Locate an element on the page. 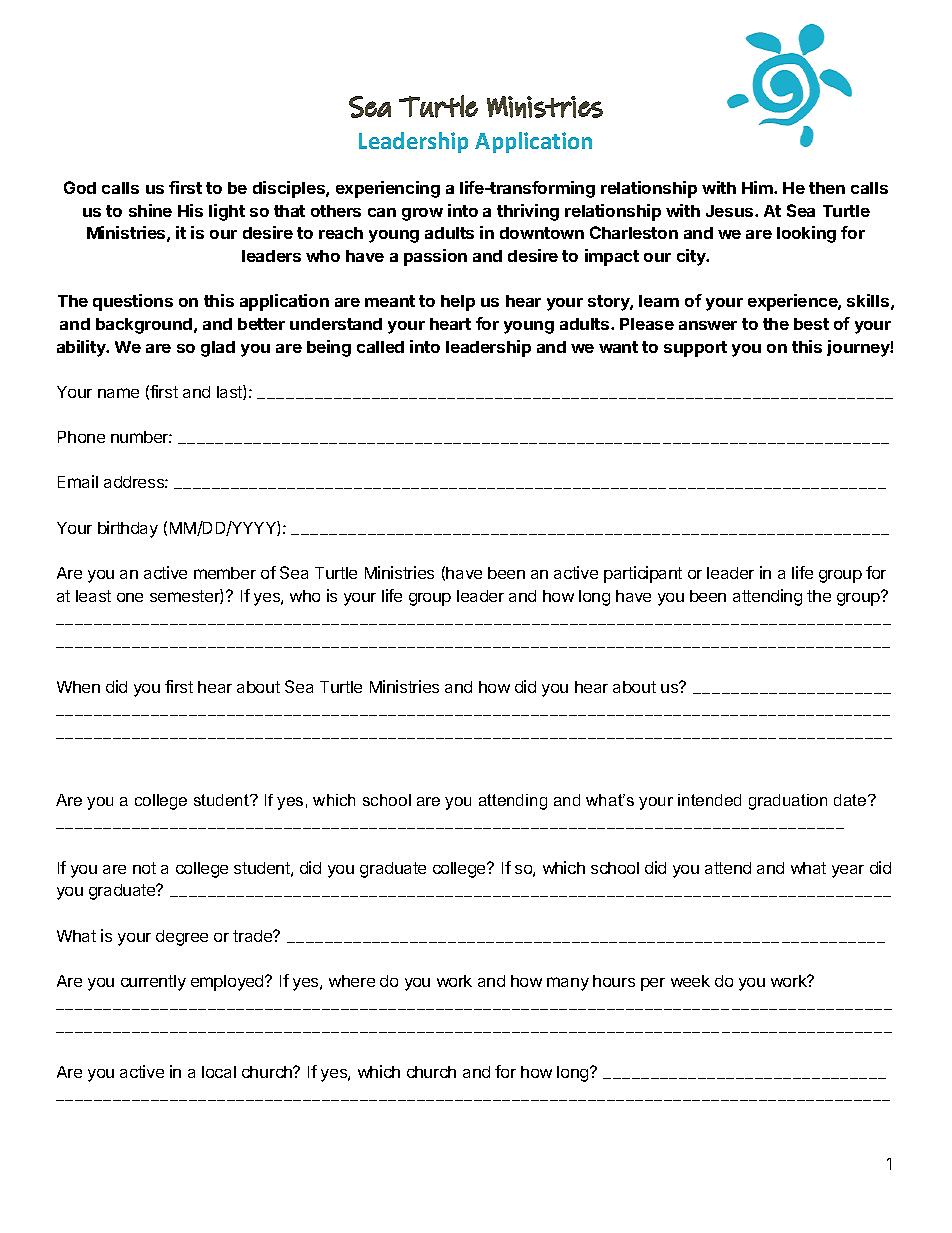 The image size is (952, 1233). local is located at coordinates (219, 1072).
